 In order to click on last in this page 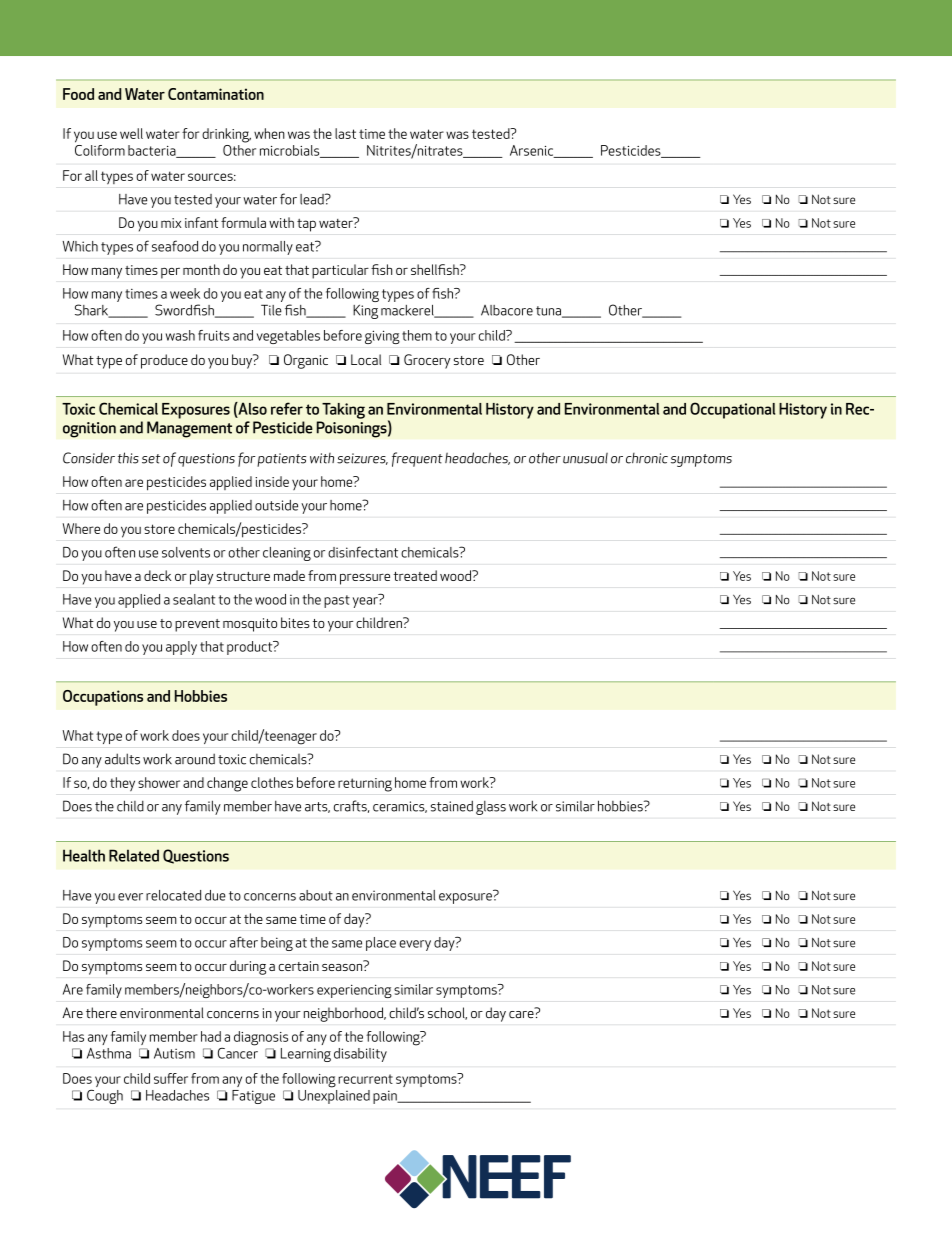, I will do `click(345, 133)`.
